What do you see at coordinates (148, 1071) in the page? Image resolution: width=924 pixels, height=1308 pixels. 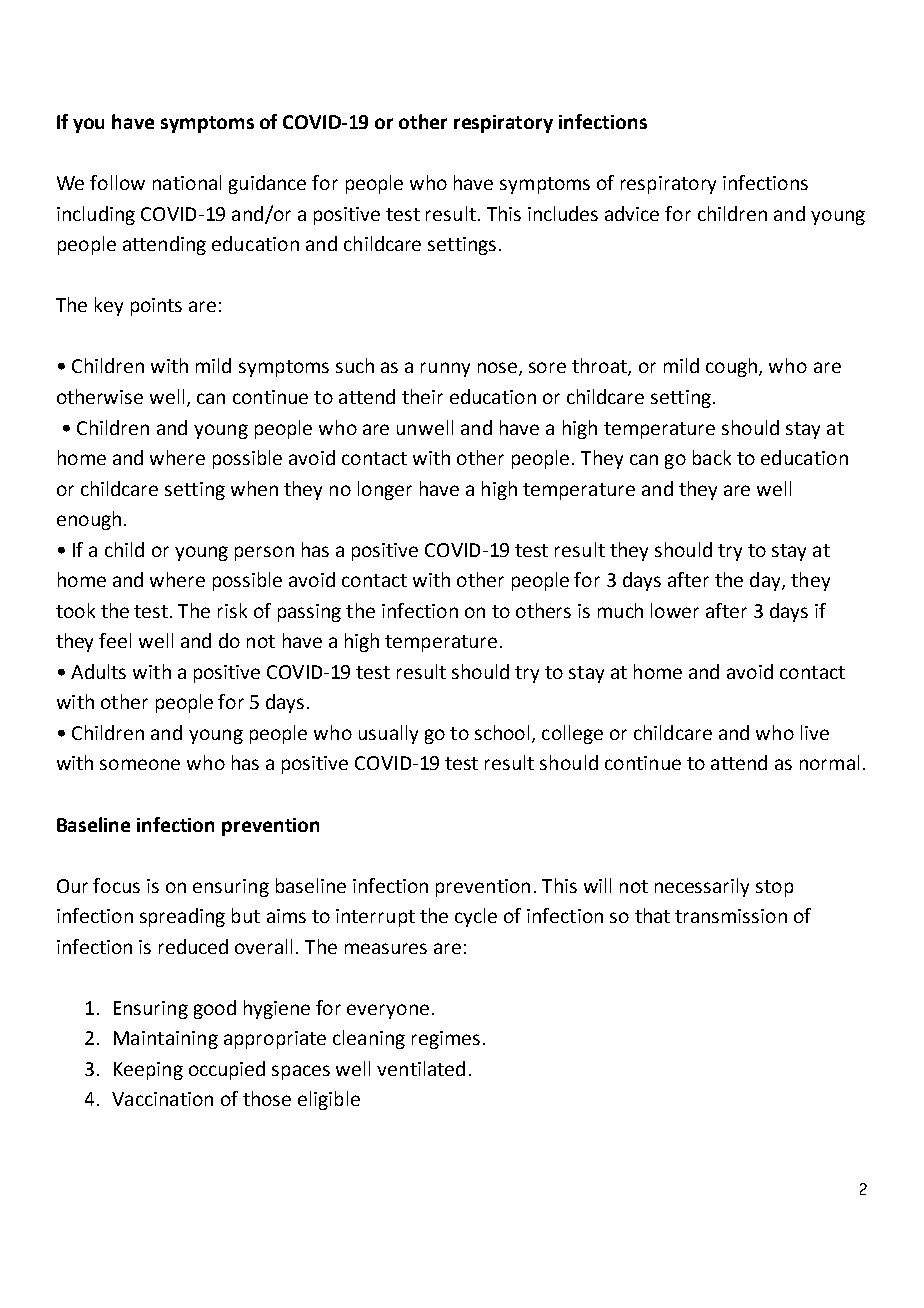 I see `Keeping` at bounding box center [148, 1071].
